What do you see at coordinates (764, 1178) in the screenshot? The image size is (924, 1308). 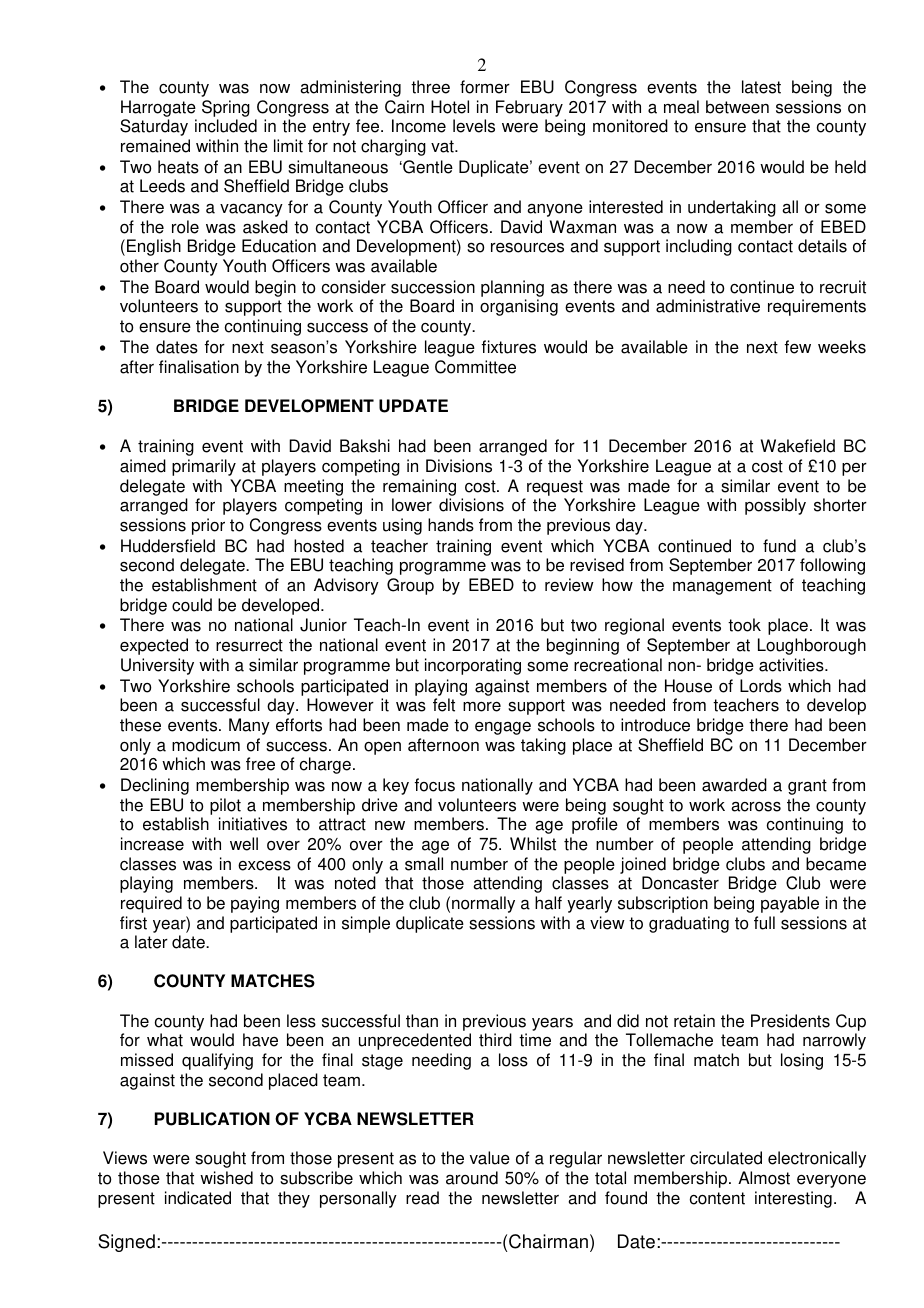 I see `Almost` at bounding box center [764, 1178].
